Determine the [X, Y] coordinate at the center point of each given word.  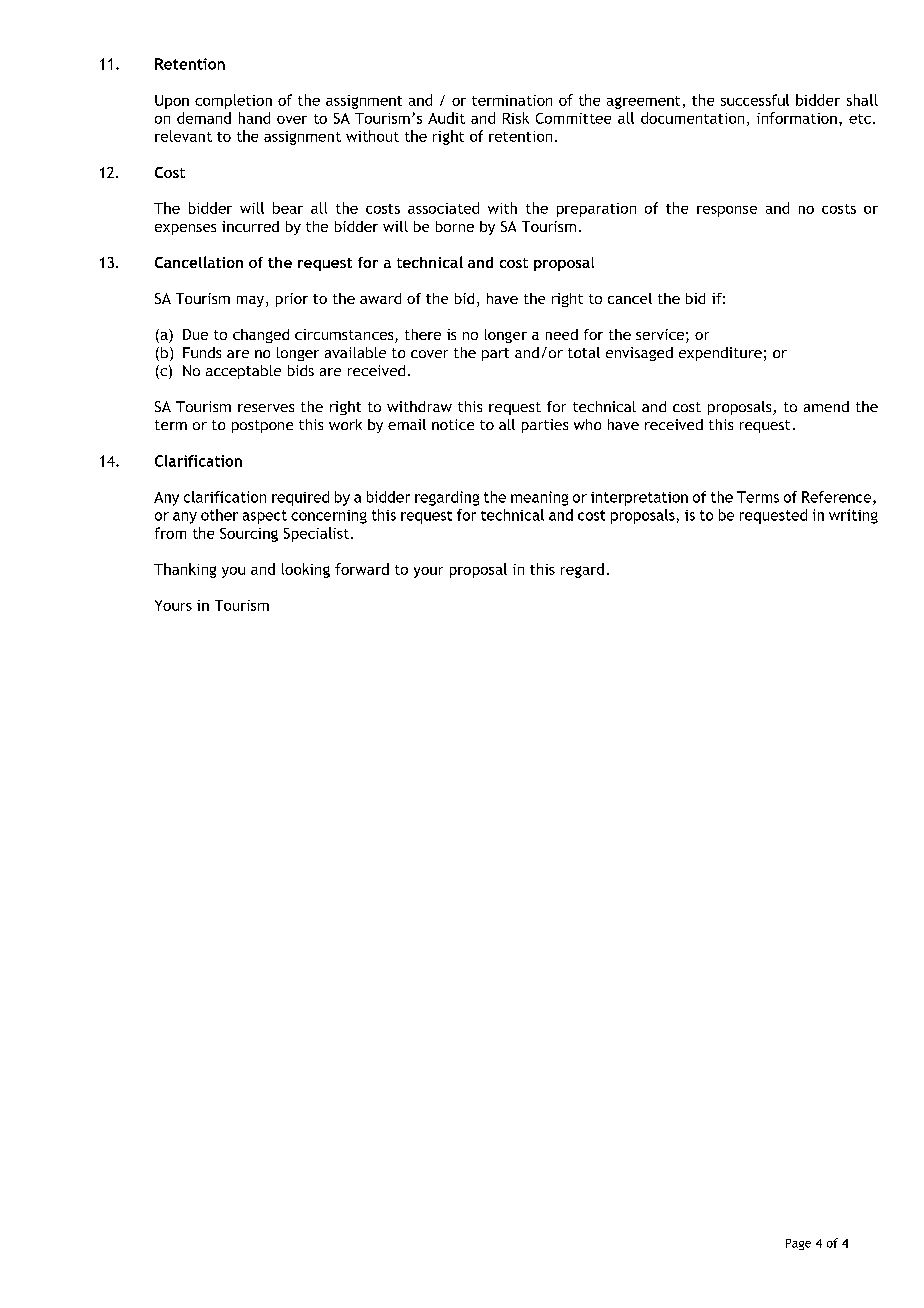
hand [254, 118]
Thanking [185, 570]
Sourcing [249, 535]
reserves [266, 408]
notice [453, 424]
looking [306, 570]
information [797, 118]
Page [798, 1244]
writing [853, 516]
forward [362, 569]
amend [826, 406]
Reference [838, 498]
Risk [516, 118]
